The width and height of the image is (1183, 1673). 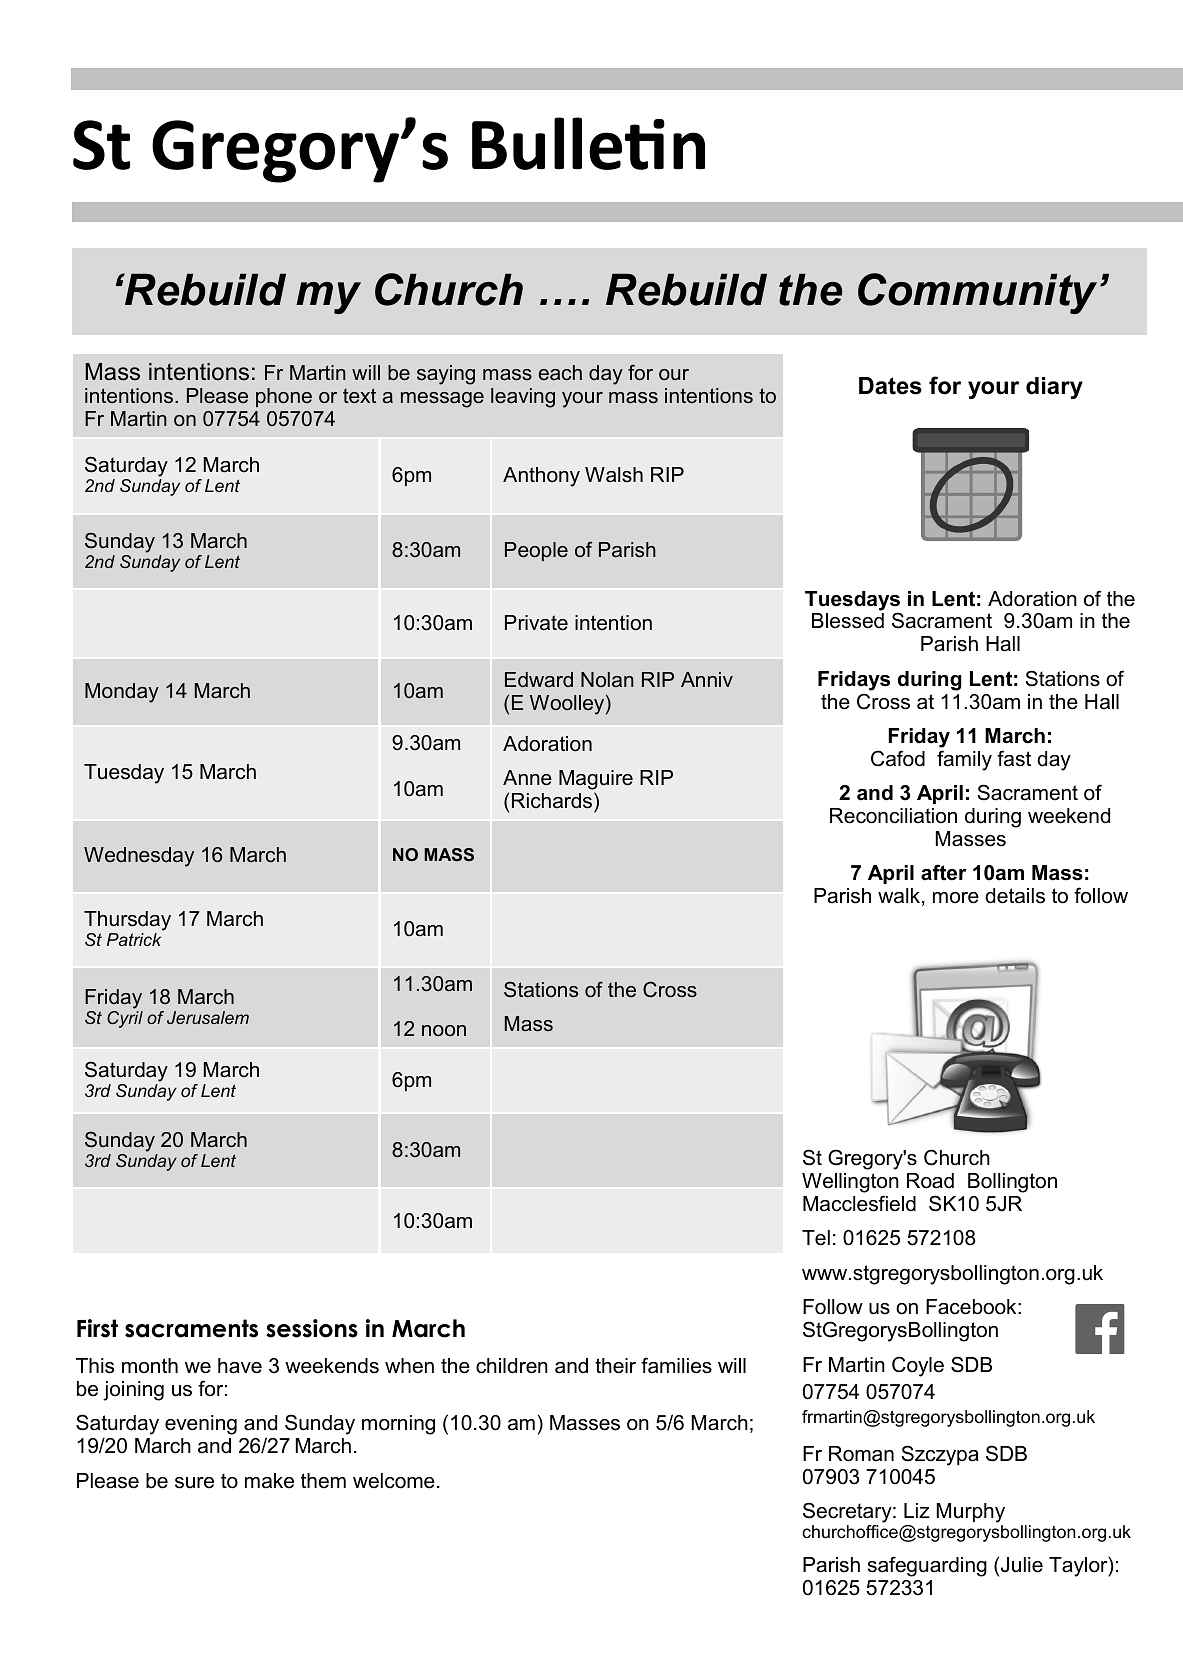 I want to click on Liz, so click(x=917, y=1510).
